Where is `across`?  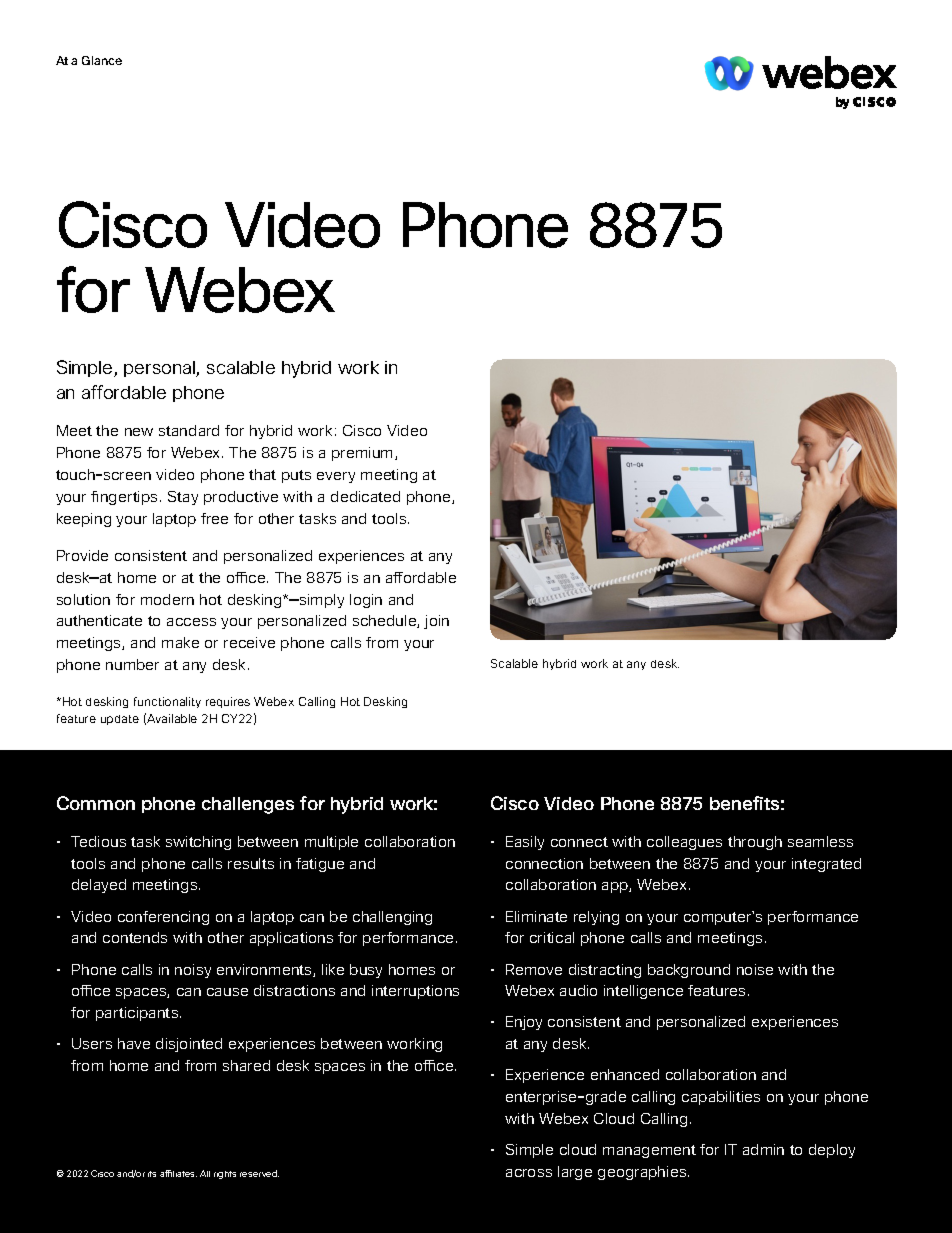 across is located at coordinates (529, 1173).
